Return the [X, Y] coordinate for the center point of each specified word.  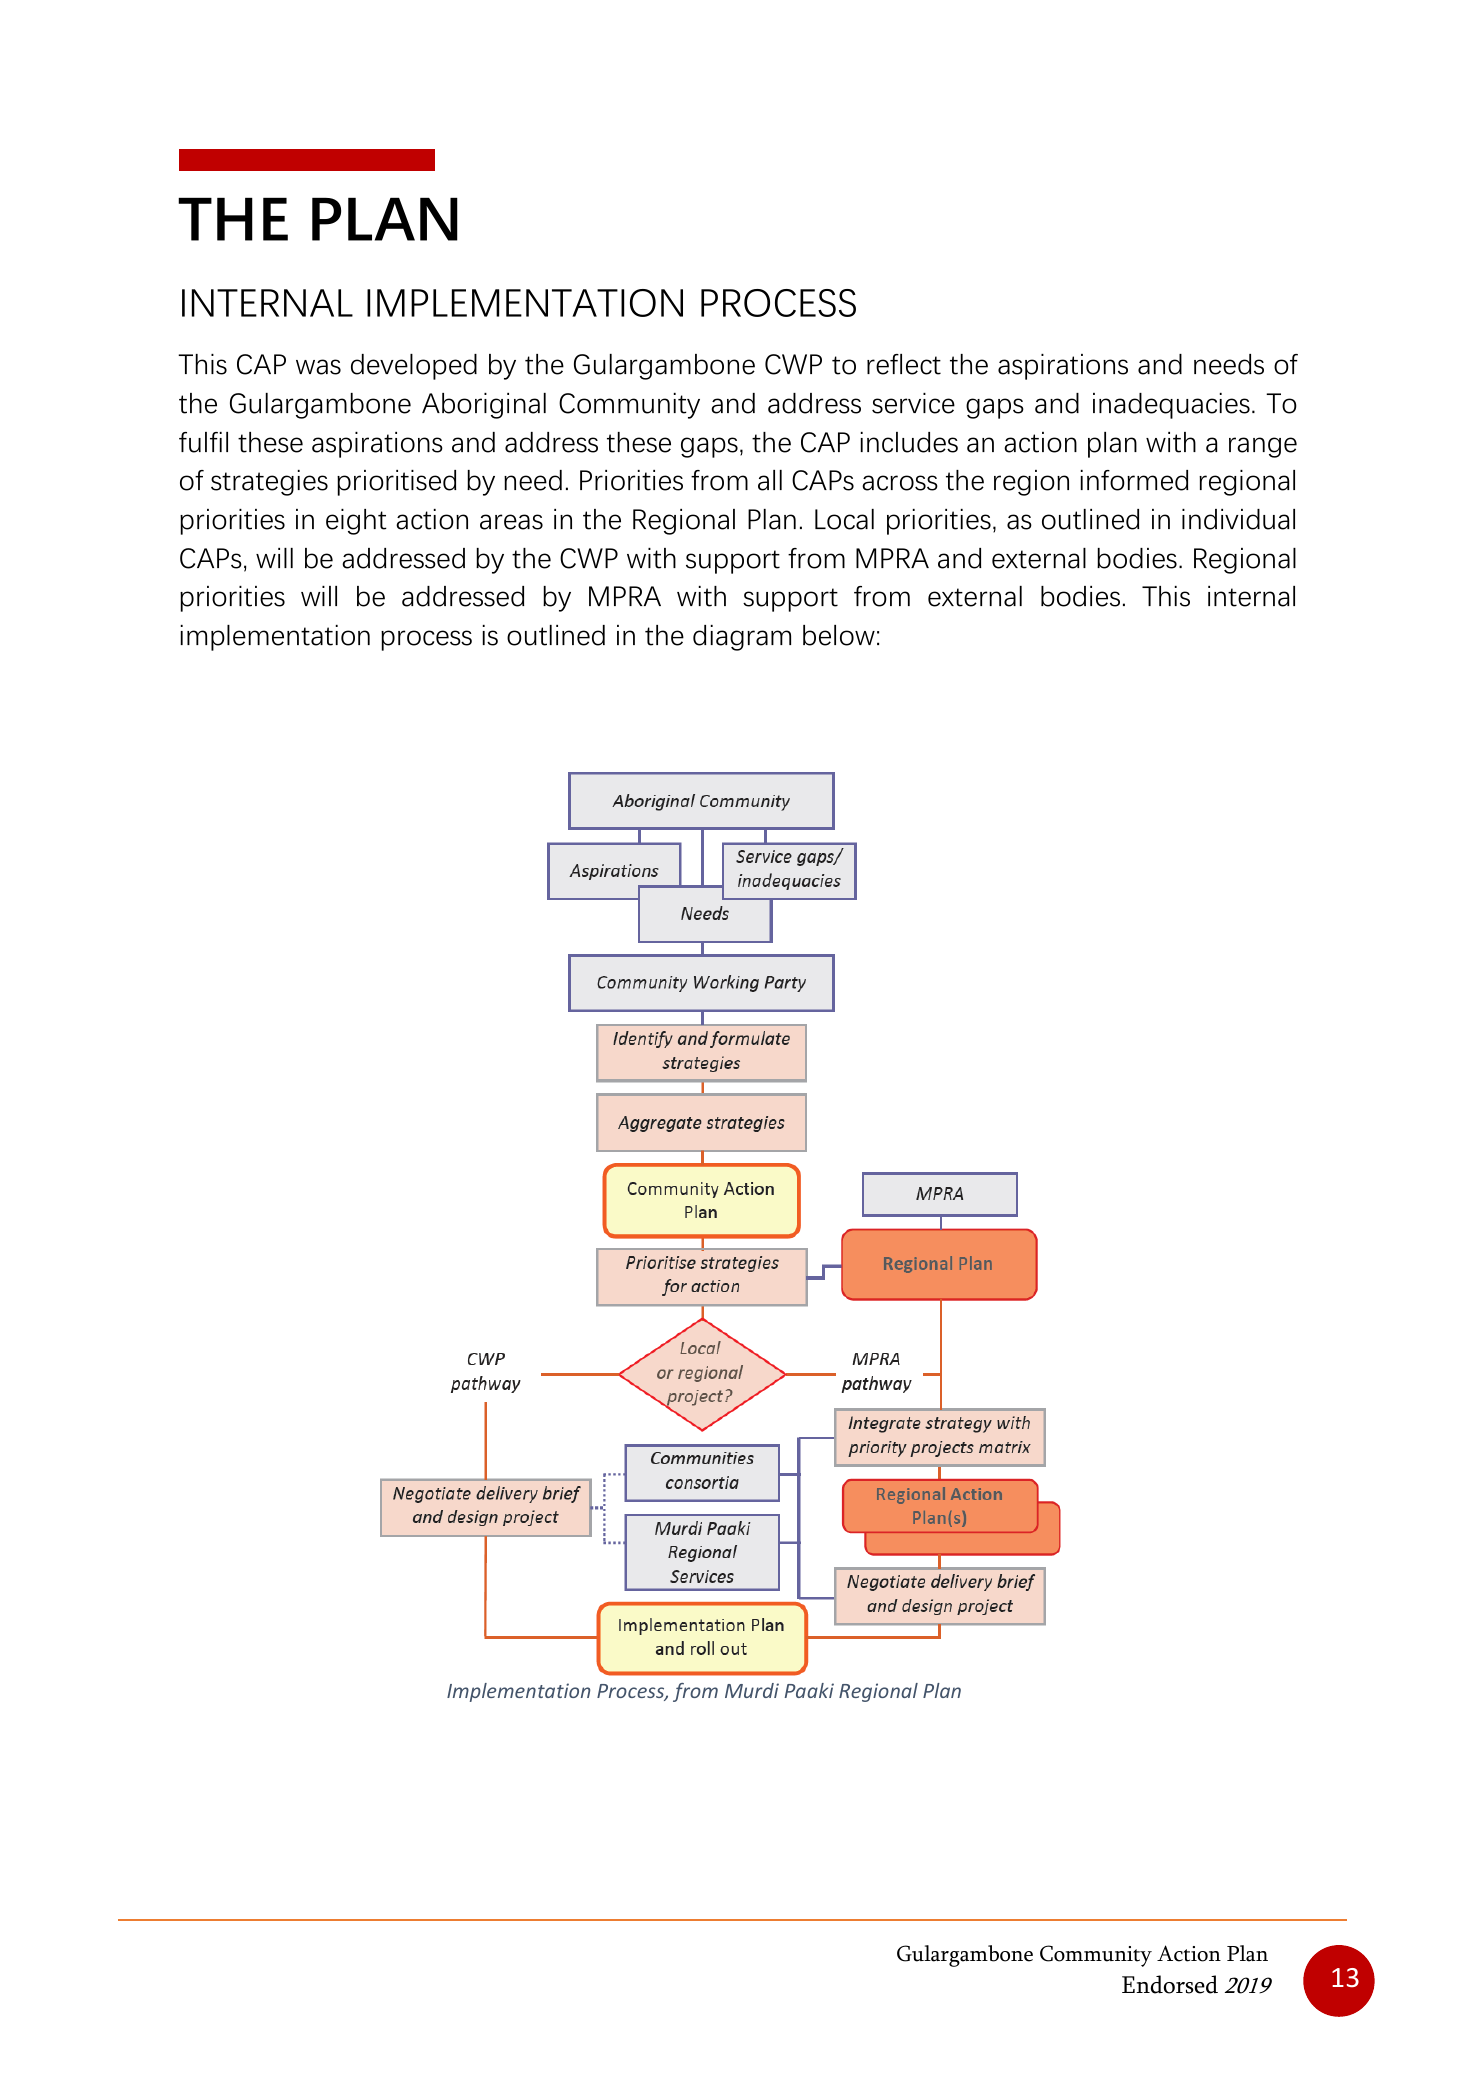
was [318, 367]
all [770, 480]
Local [844, 519]
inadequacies [1171, 406]
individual [1238, 519]
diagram [742, 638]
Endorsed [1170, 1984]
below [839, 635]
